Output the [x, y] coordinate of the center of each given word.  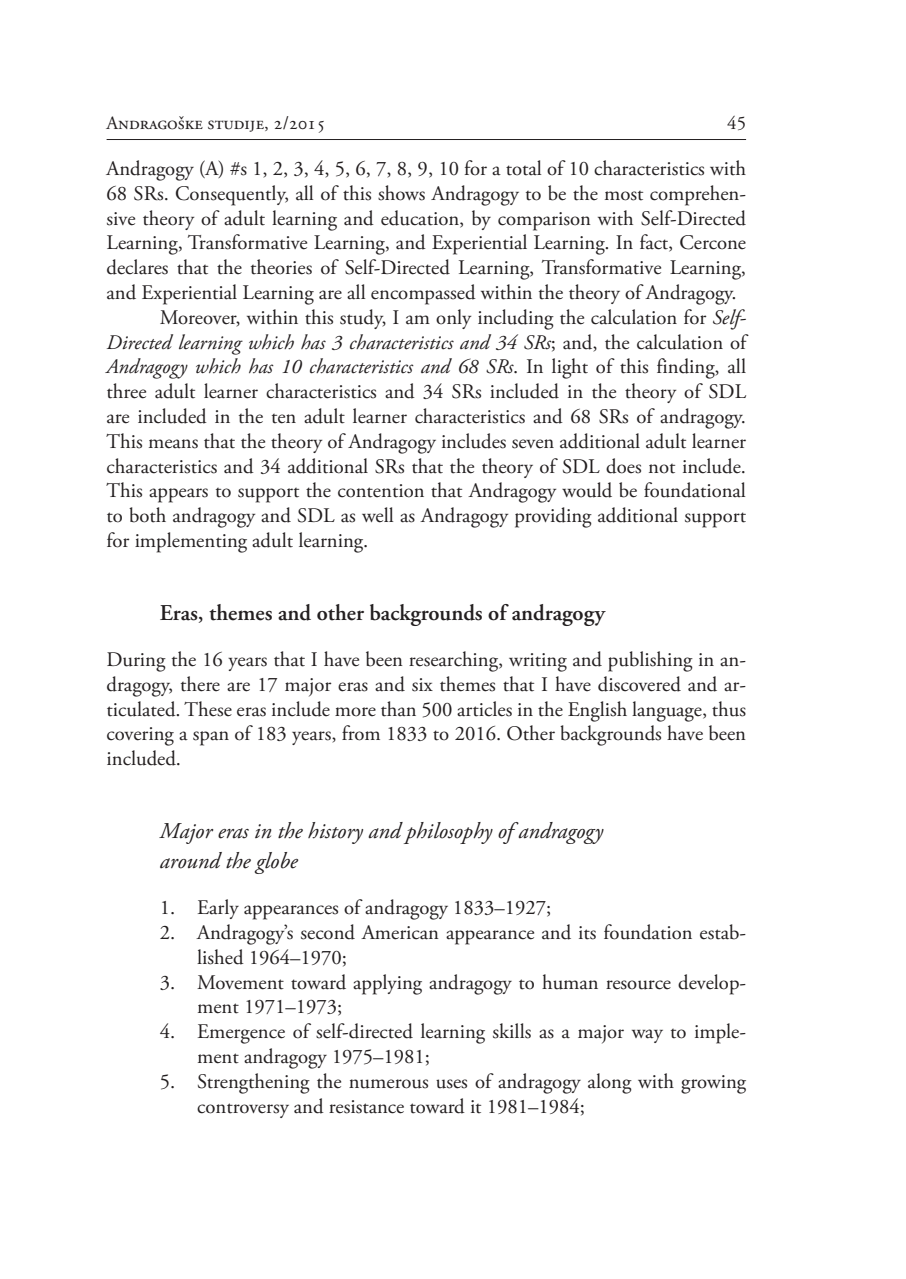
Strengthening [254, 1083]
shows [401, 193]
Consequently [232, 195]
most [624, 196]
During [136, 662]
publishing [650, 661]
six [422, 685]
